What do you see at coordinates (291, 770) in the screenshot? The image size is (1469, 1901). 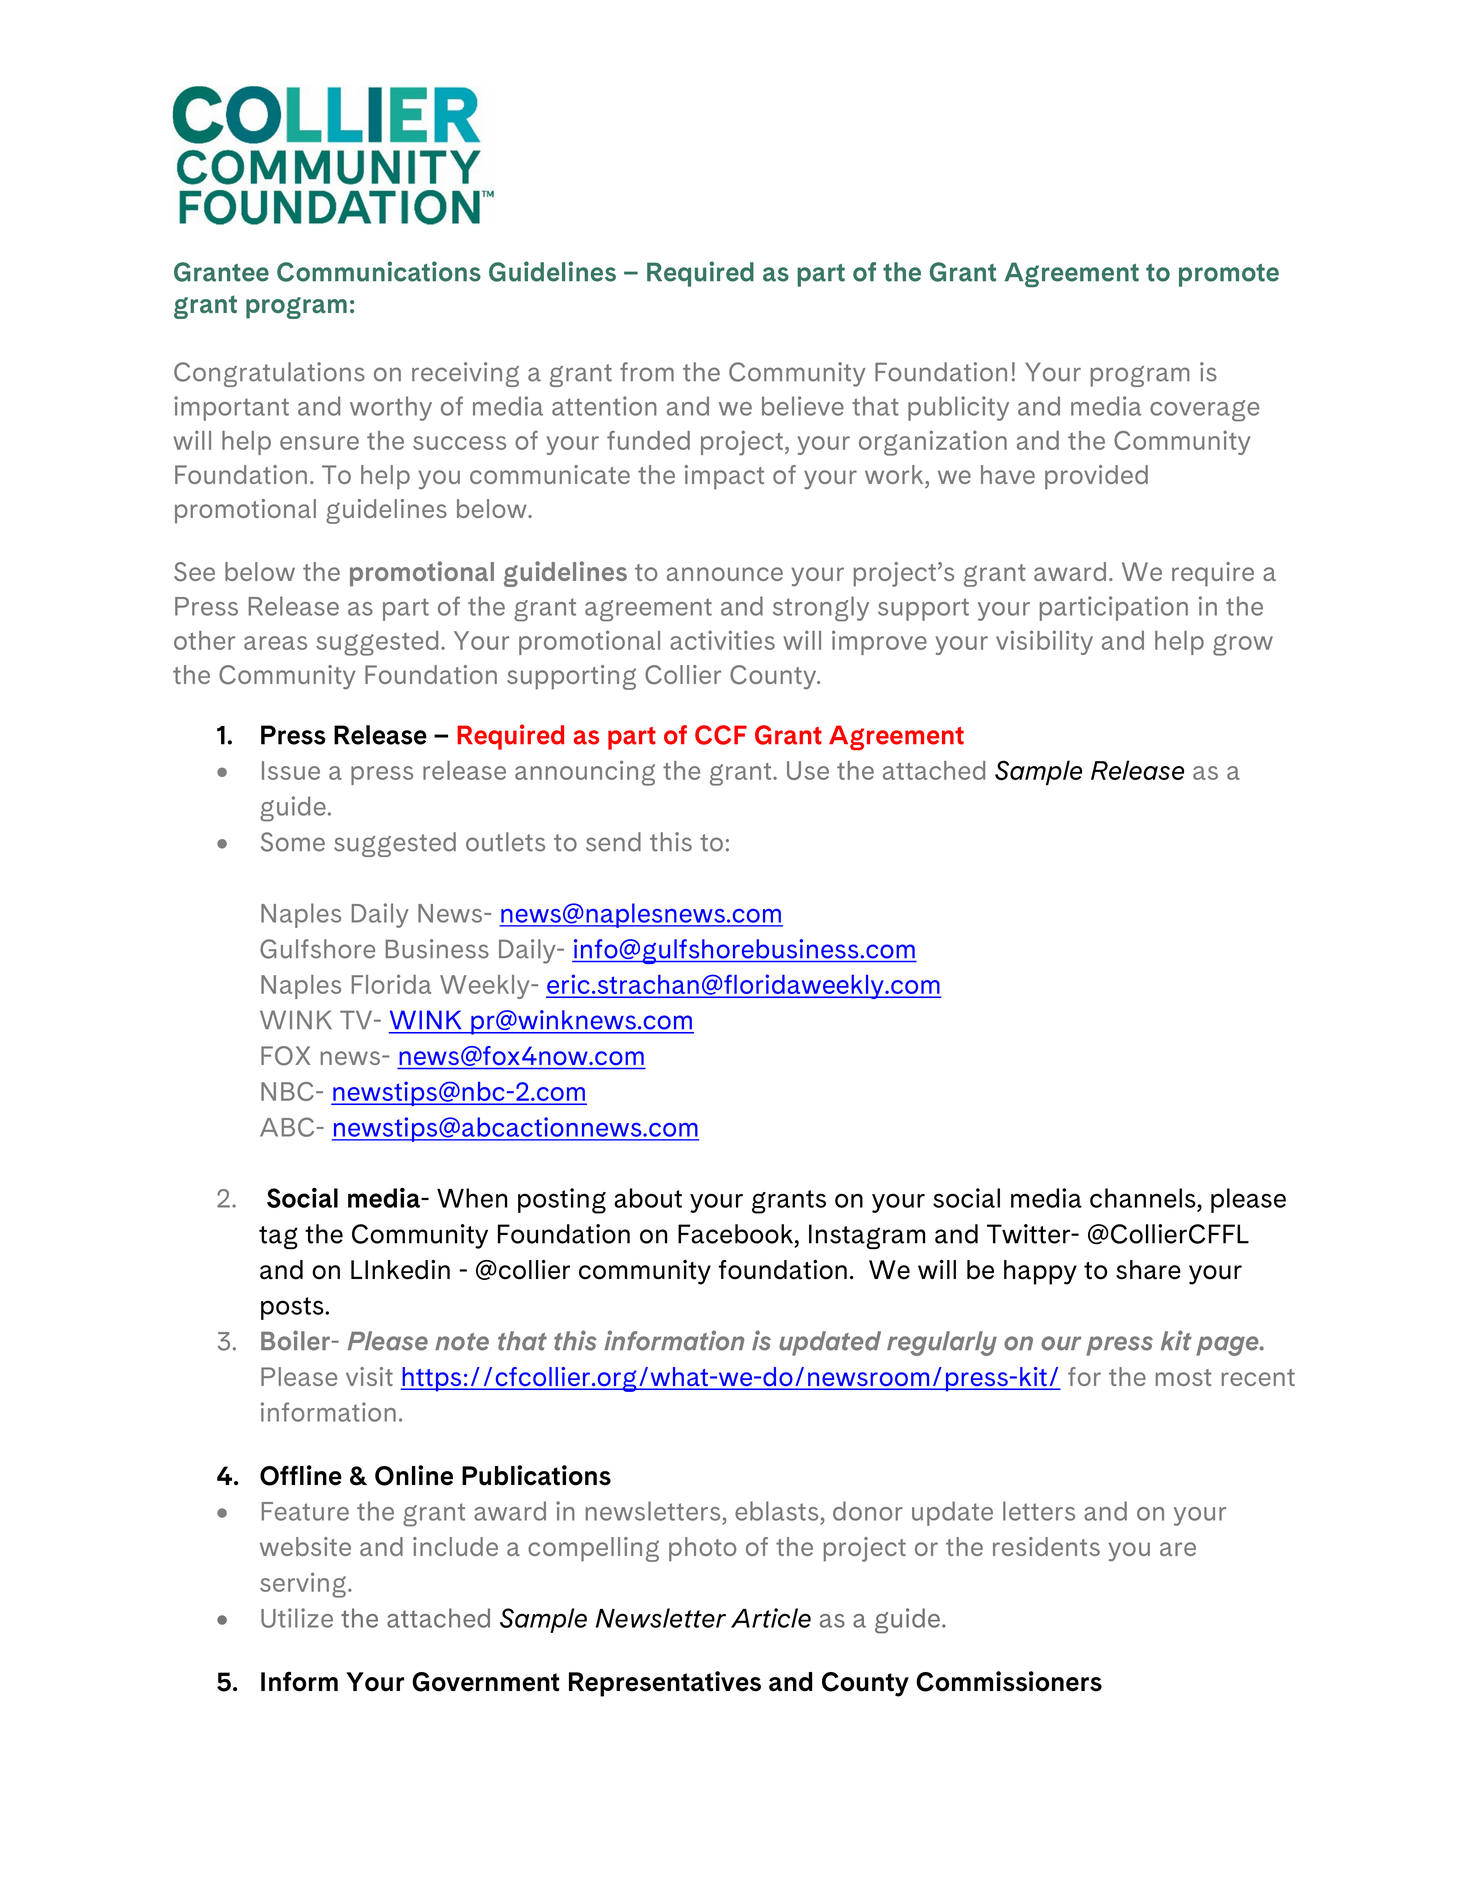 I see `Issue` at bounding box center [291, 770].
